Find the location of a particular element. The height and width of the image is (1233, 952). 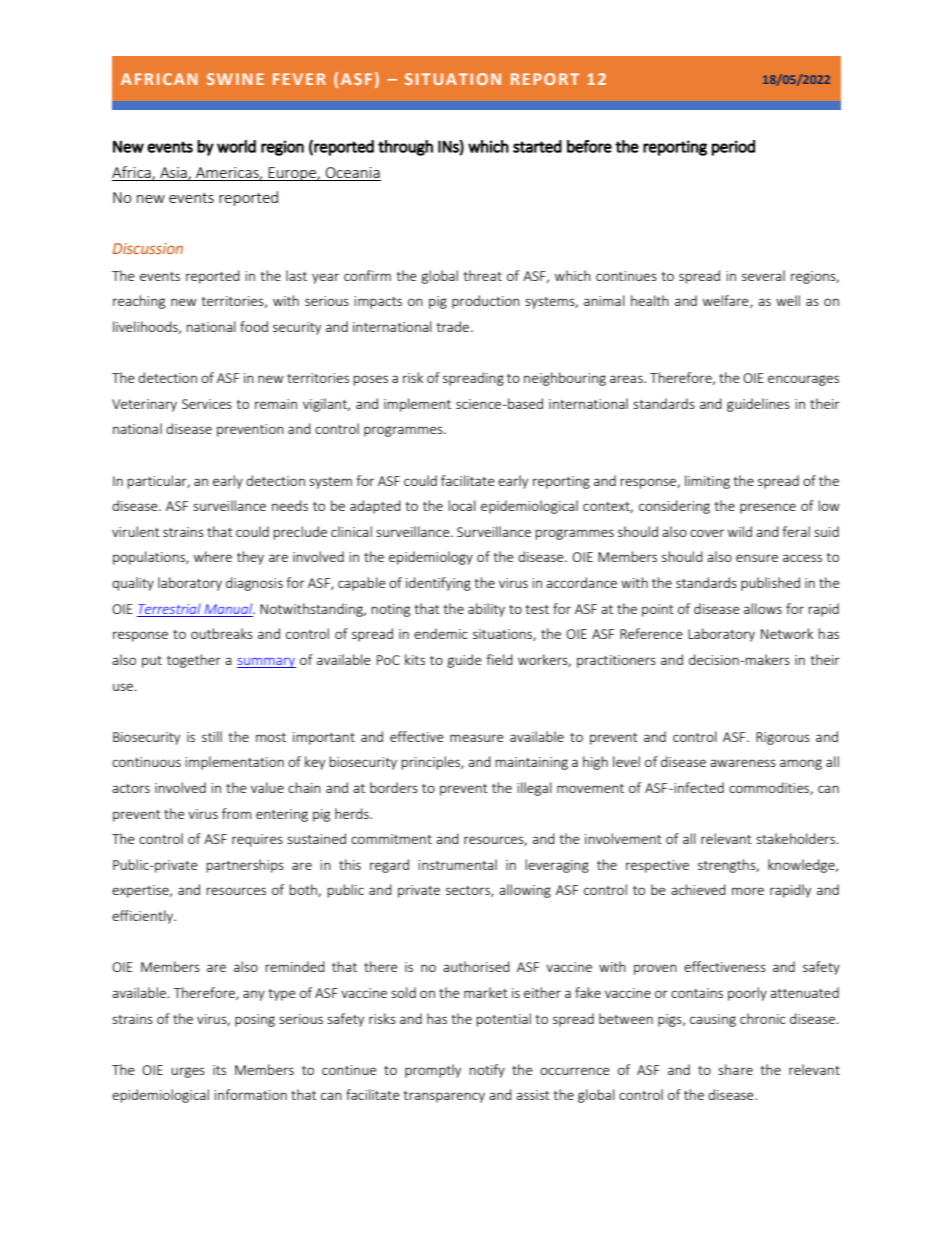

stakeholders is located at coordinates (795, 838).
